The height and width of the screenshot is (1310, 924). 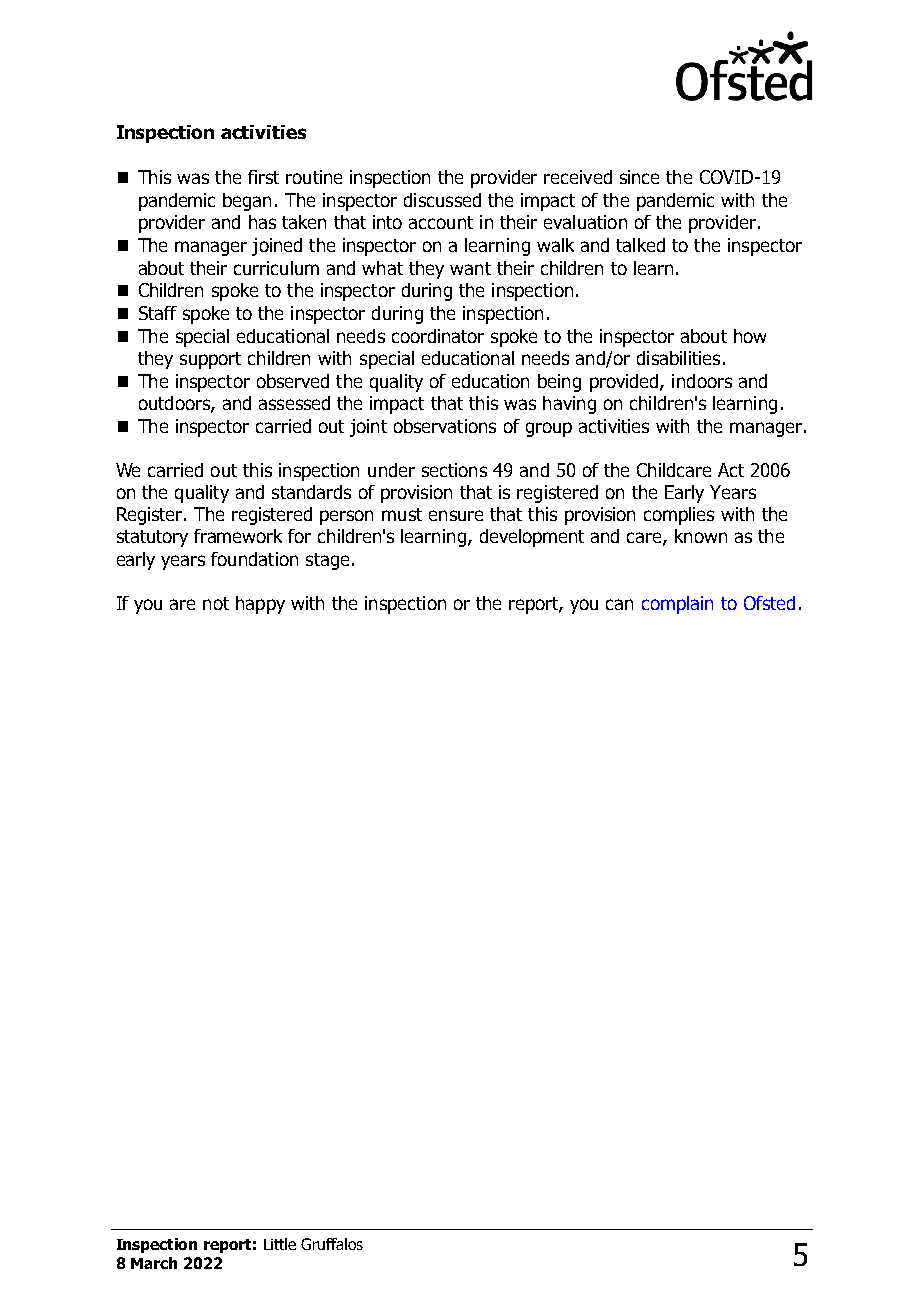 What do you see at coordinates (216, 603) in the screenshot?
I see `not` at bounding box center [216, 603].
